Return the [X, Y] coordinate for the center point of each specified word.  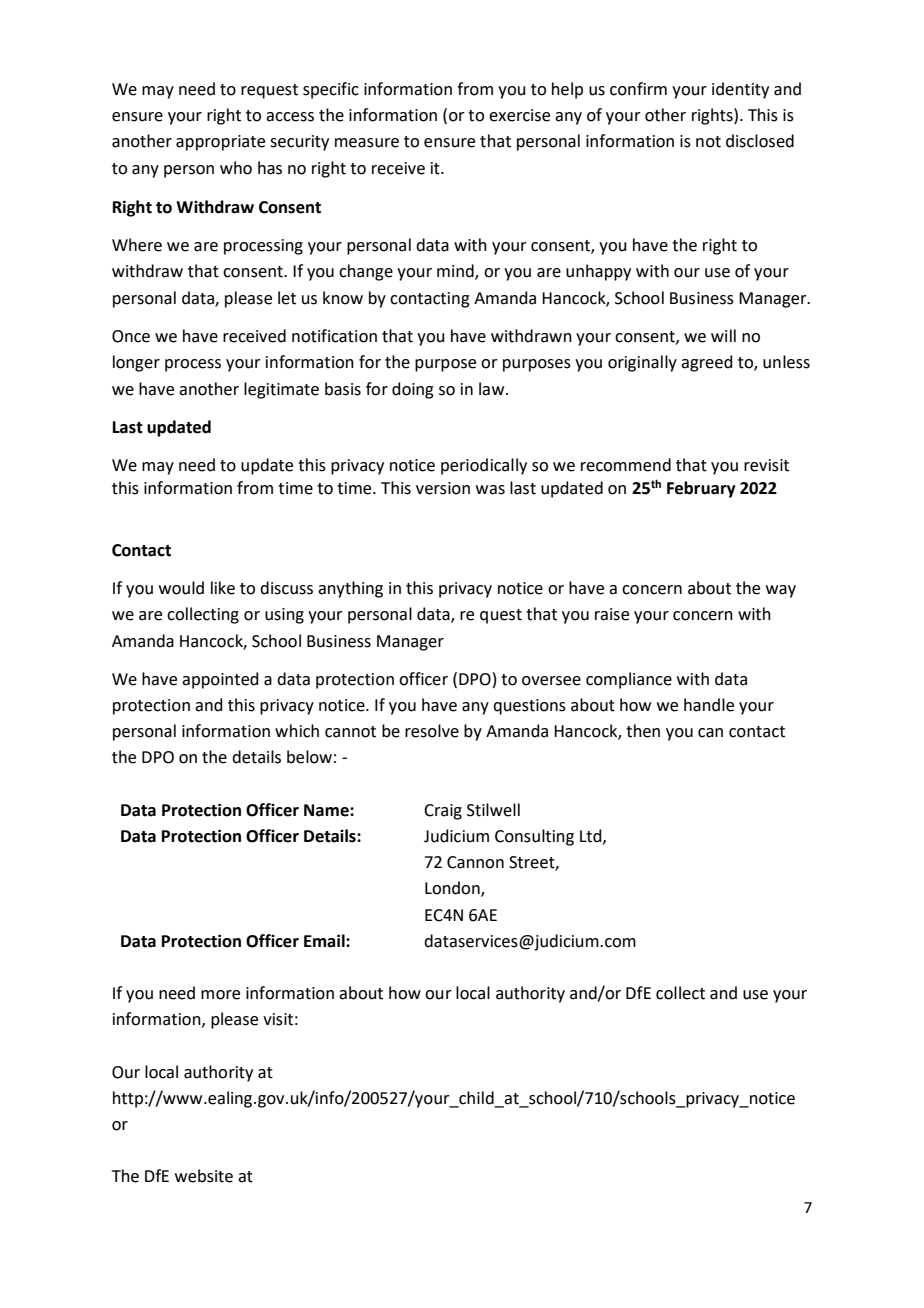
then [643, 731]
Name [327, 810]
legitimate [281, 390]
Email [325, 941]
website [204, 1176]
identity [740, 90]
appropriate [220, 143]
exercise [519, 115]
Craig [443, 812]
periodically [484, 466]
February [701, 489]
